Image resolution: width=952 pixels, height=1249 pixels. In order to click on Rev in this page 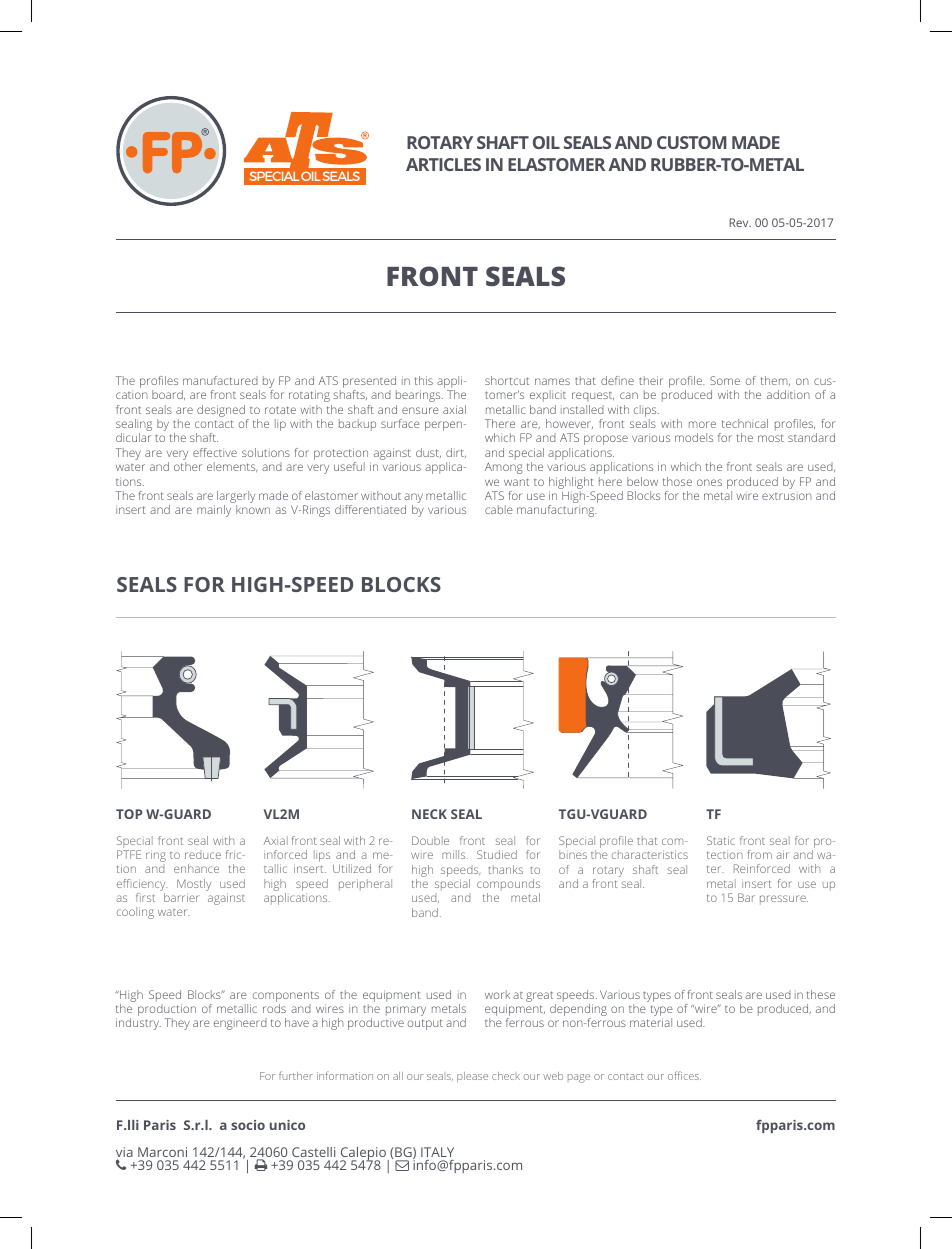, I will do `click(740, 222)`.
